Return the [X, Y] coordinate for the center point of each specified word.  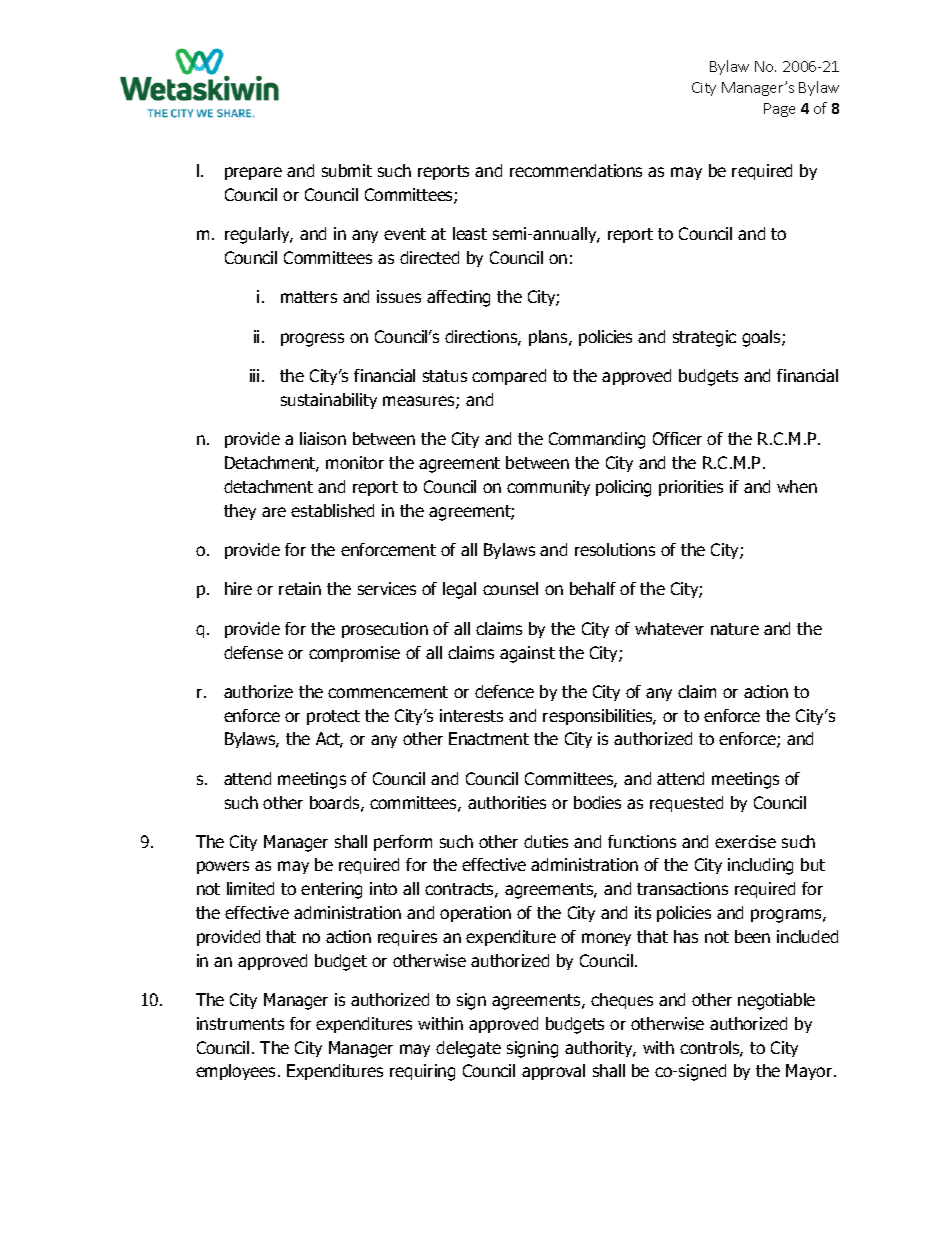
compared [509, 377]
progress [312, 340]
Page [779, 110]
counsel [510, 588]
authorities [507, 802]
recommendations [576, 170]
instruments [240, 1023]
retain [300, 588]
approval [553, 1072]
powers [223, 867]
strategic [704, 338]
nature [735, 629]
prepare [253, 173]
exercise [745, 841]
